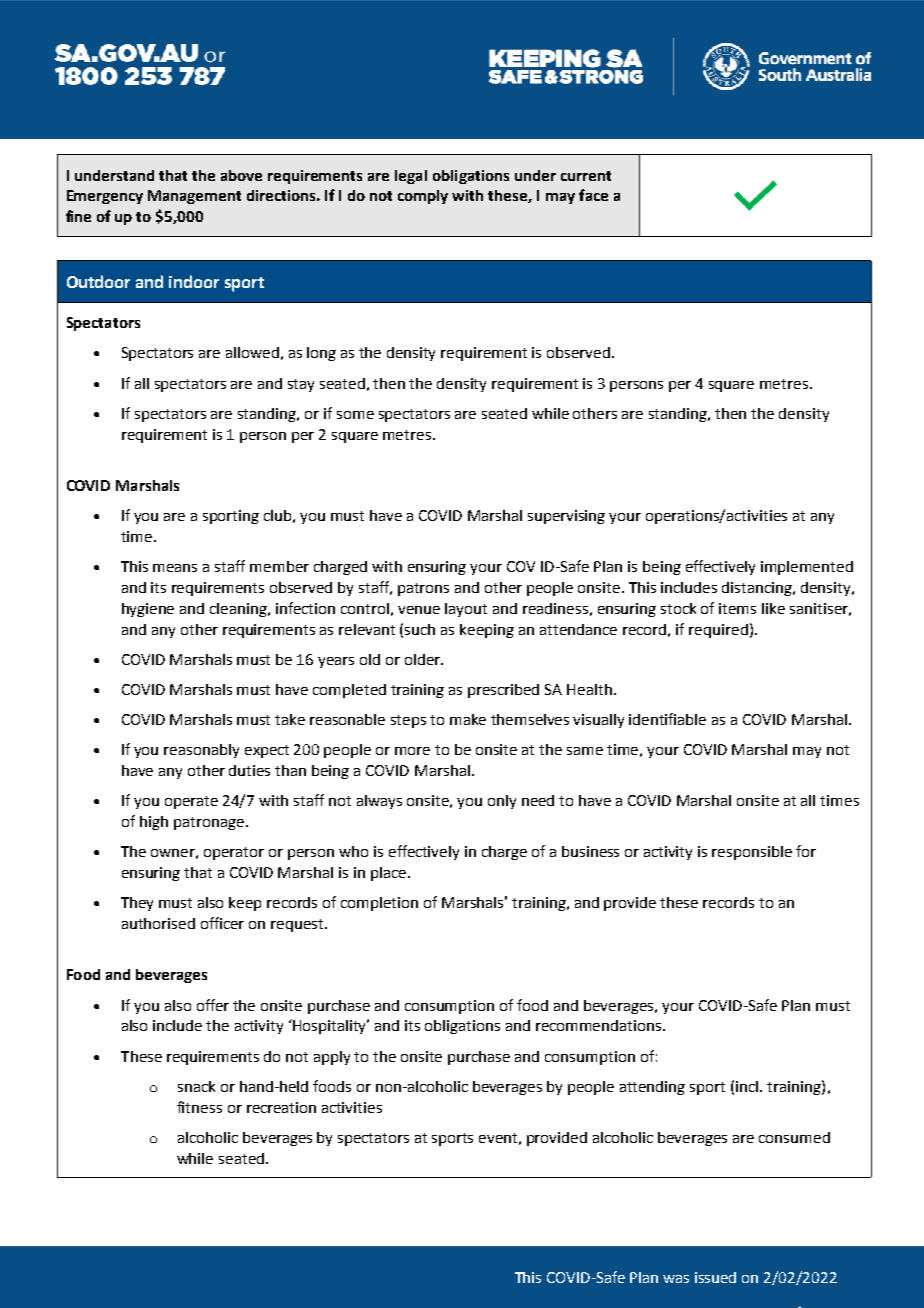 Image resolution: width=924 pixels, height=1308 pixels. Describe the element at coordinates (420, 629) in the document. I see `such` at that location.
